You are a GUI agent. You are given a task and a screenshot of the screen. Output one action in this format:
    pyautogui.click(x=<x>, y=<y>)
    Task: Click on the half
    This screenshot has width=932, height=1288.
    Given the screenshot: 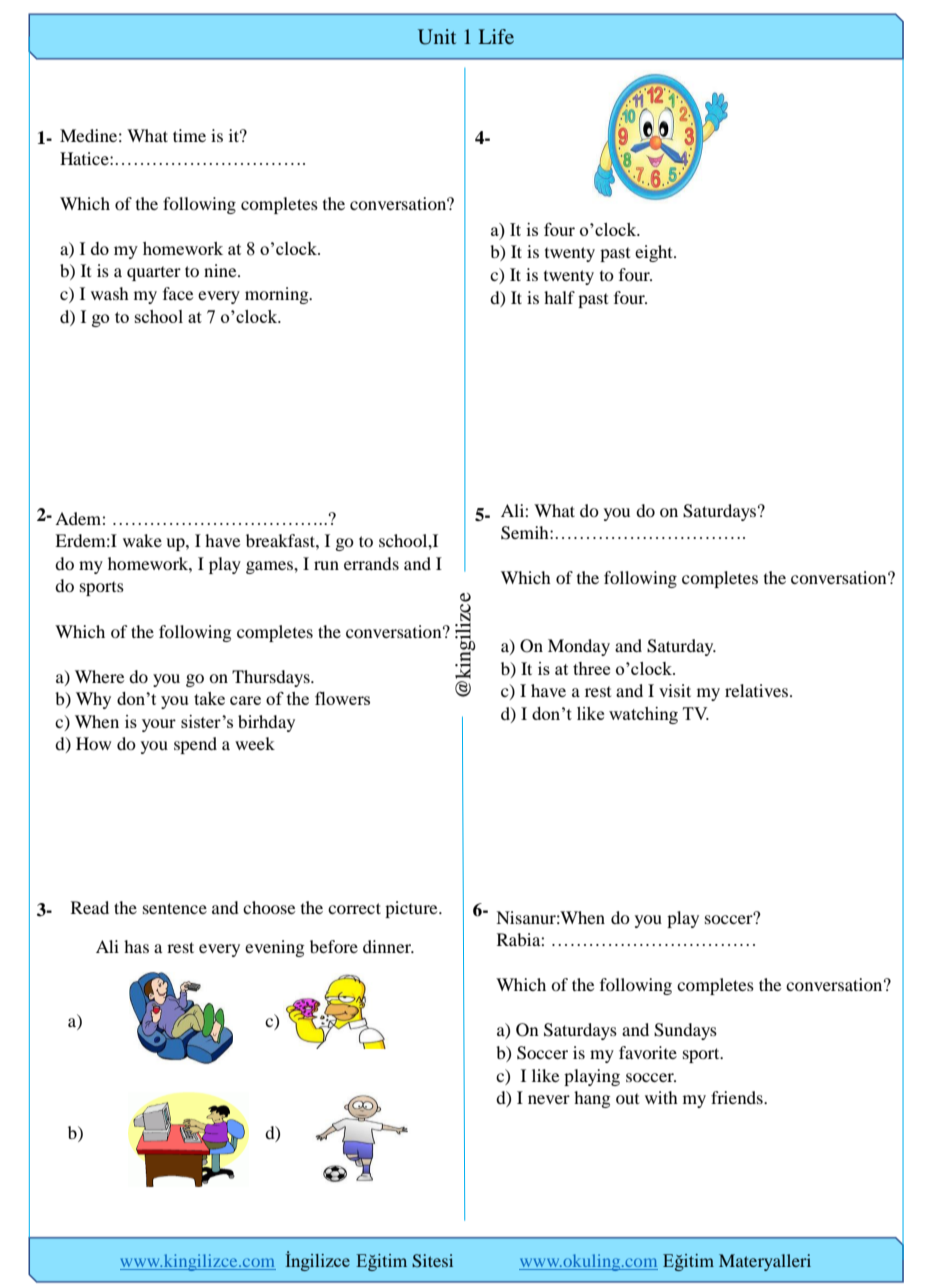 What is the action you would take?
    pyautogui.click(x=559, y=297)
